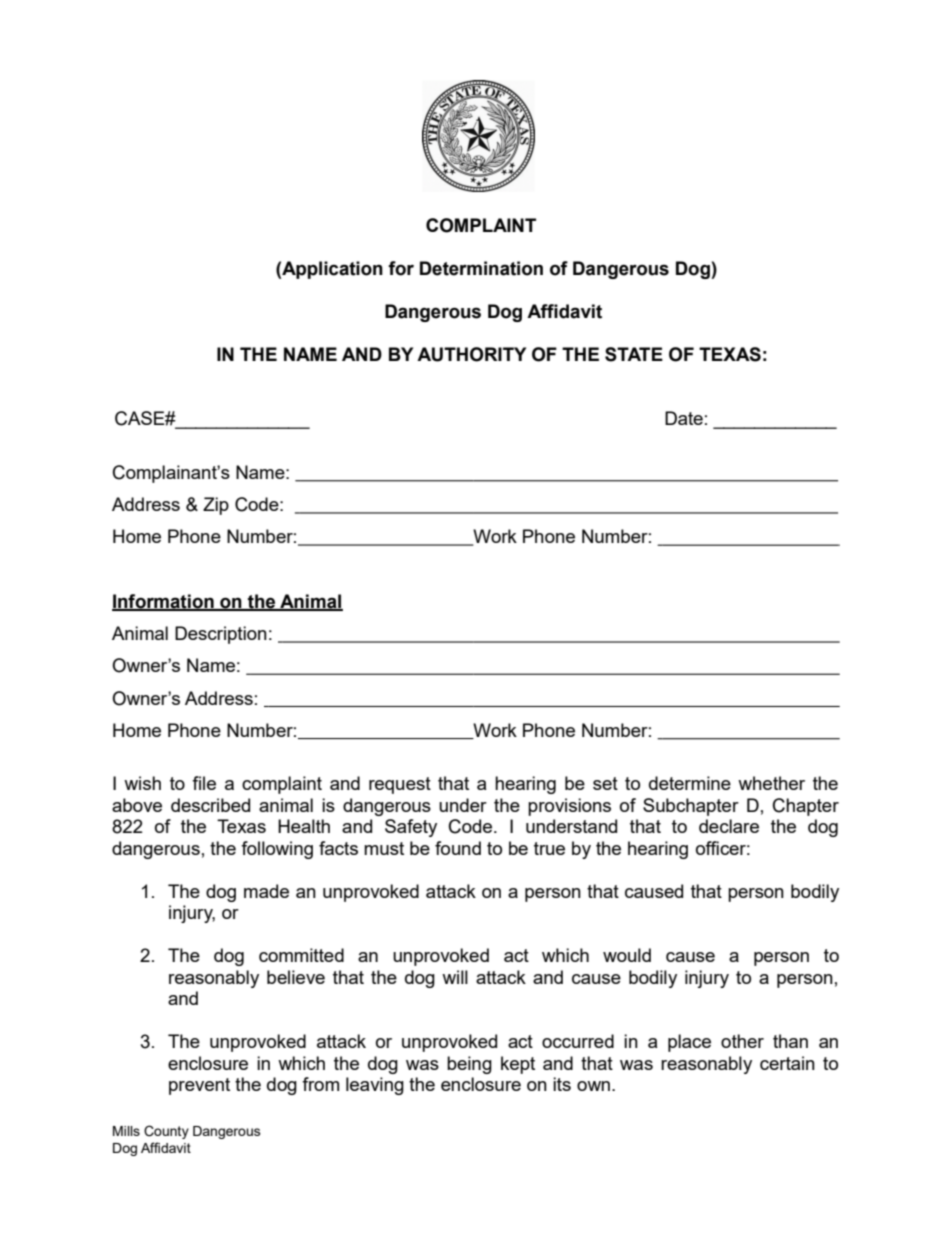  Describe the element at coordinates (634, 354) in the document. I see `STATE` at that location.
